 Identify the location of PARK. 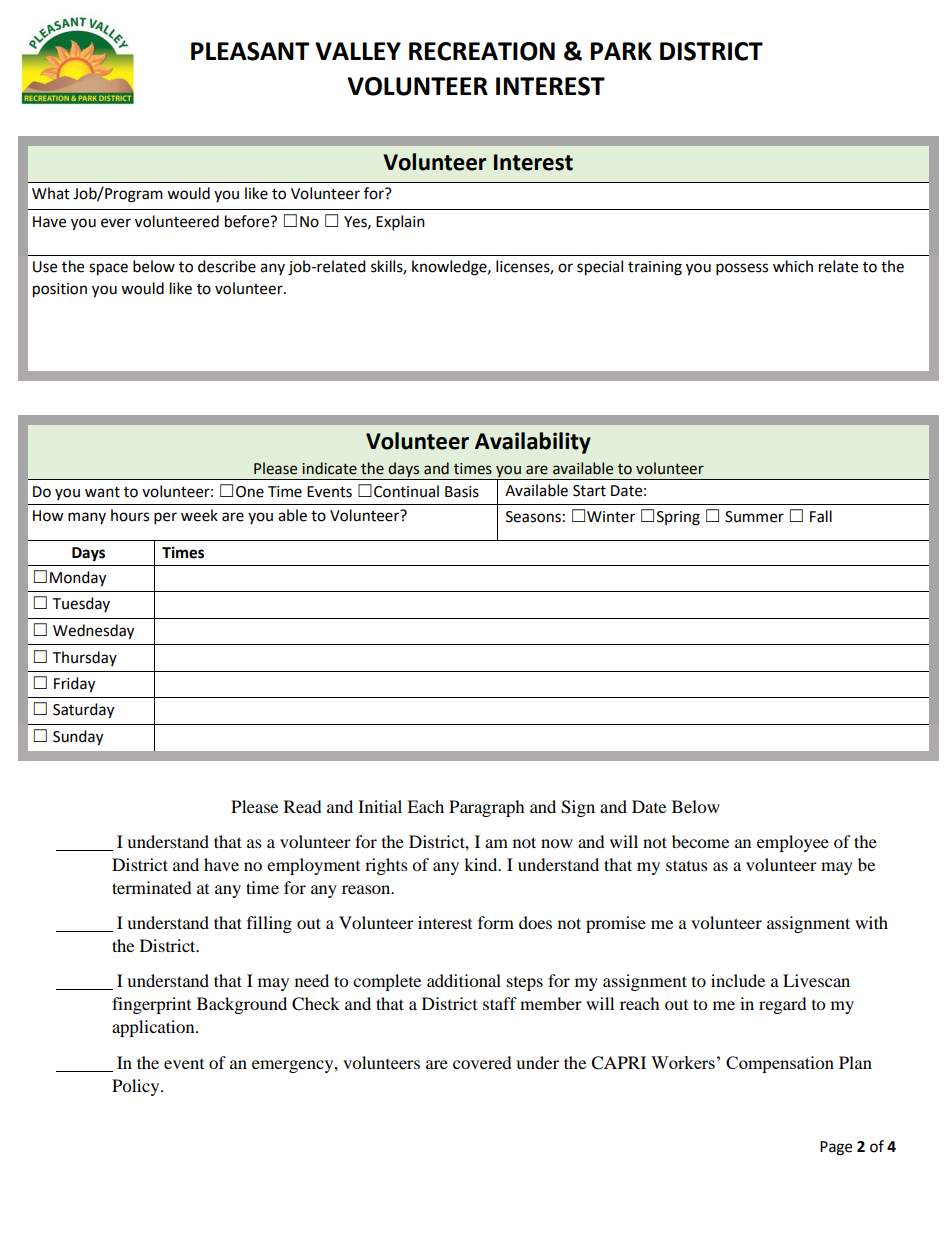
(621, 51).
